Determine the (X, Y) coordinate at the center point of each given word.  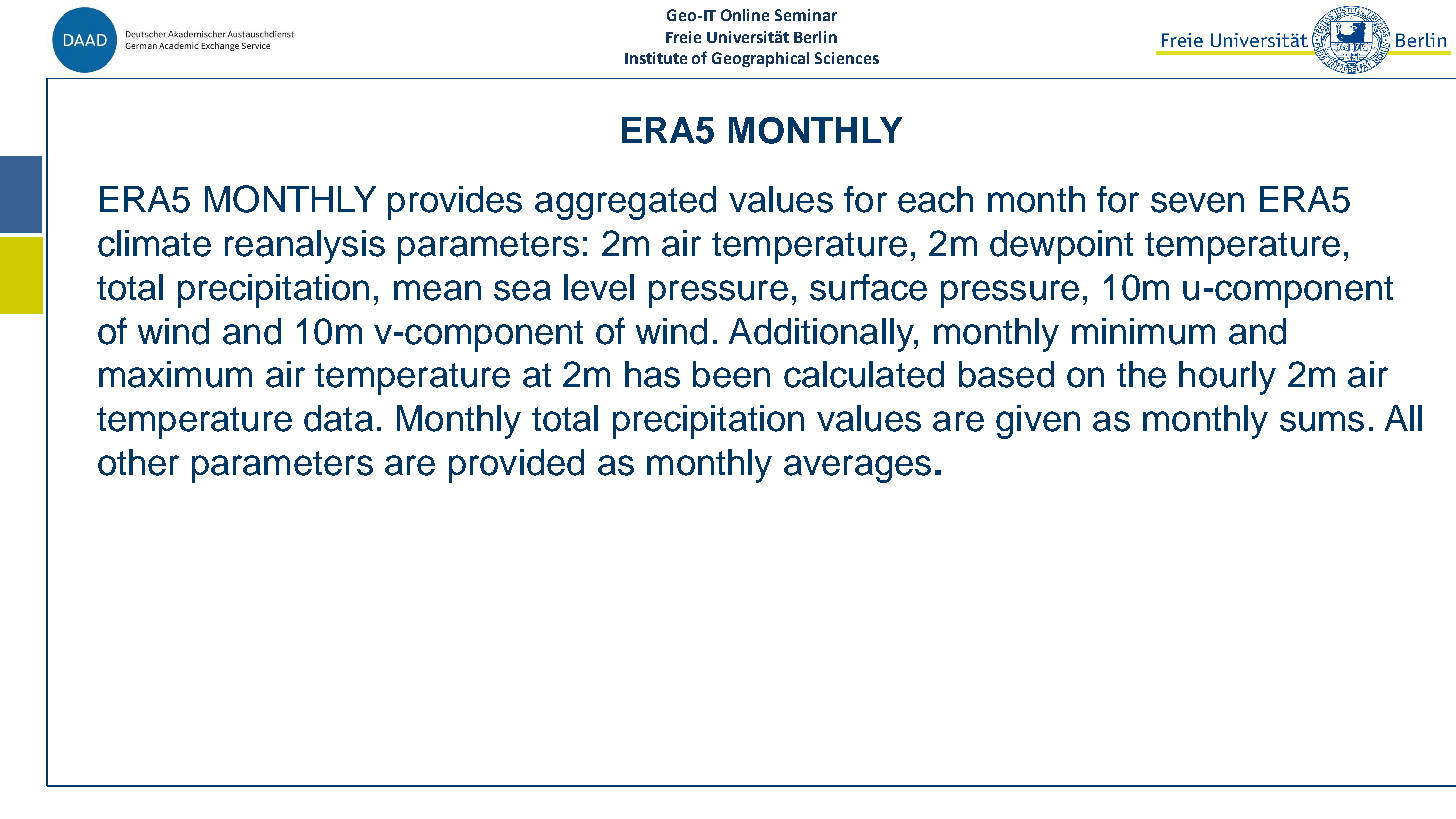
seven (1197, 202)
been (731, 374)
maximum (175, 374)
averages (857, 469)
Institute (656, 58)
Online (745, 15)
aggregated (625, 203)
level (599, 287)
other (138, 462)
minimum (1143, 331)
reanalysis (305, 247)
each (935, 199)
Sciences (847, 58)
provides (455, 203)
